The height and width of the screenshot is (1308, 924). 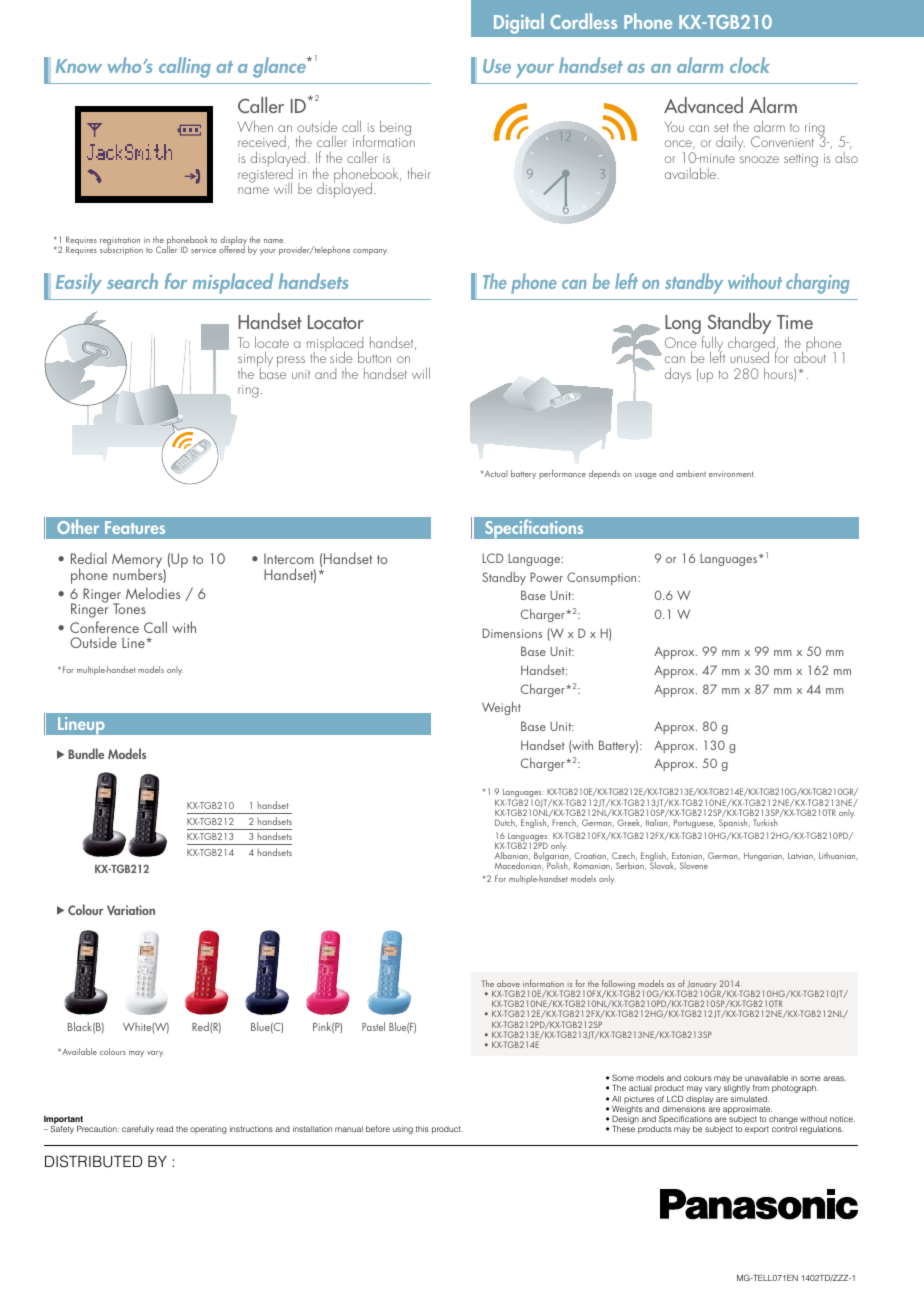 What do you see at coordinates (750, 65) in the screenshot?
I see `clock` at bounding box center [750, 65].
